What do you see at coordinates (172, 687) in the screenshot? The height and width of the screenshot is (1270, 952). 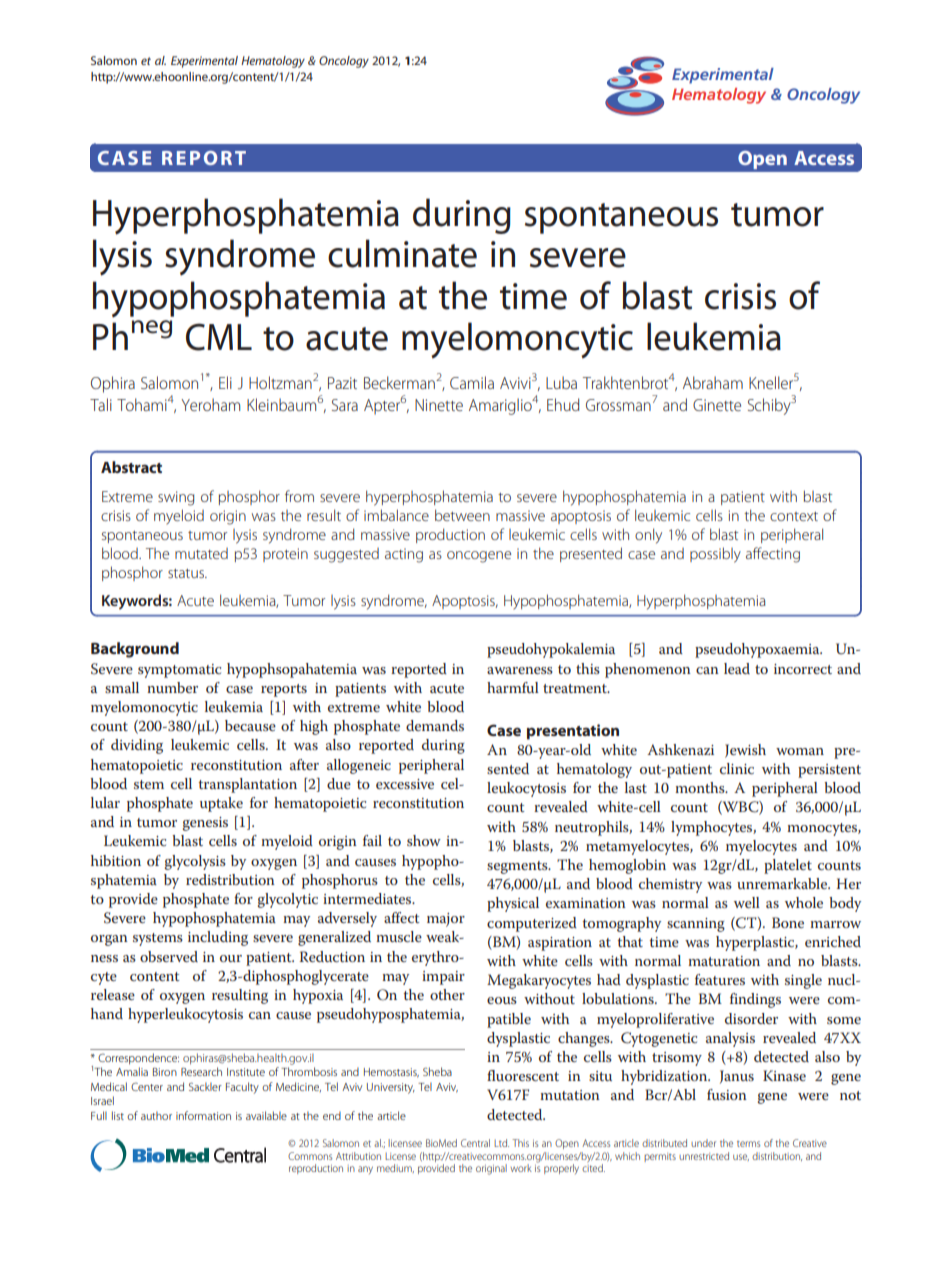 I see `number` at bounding box center [172, 687].
